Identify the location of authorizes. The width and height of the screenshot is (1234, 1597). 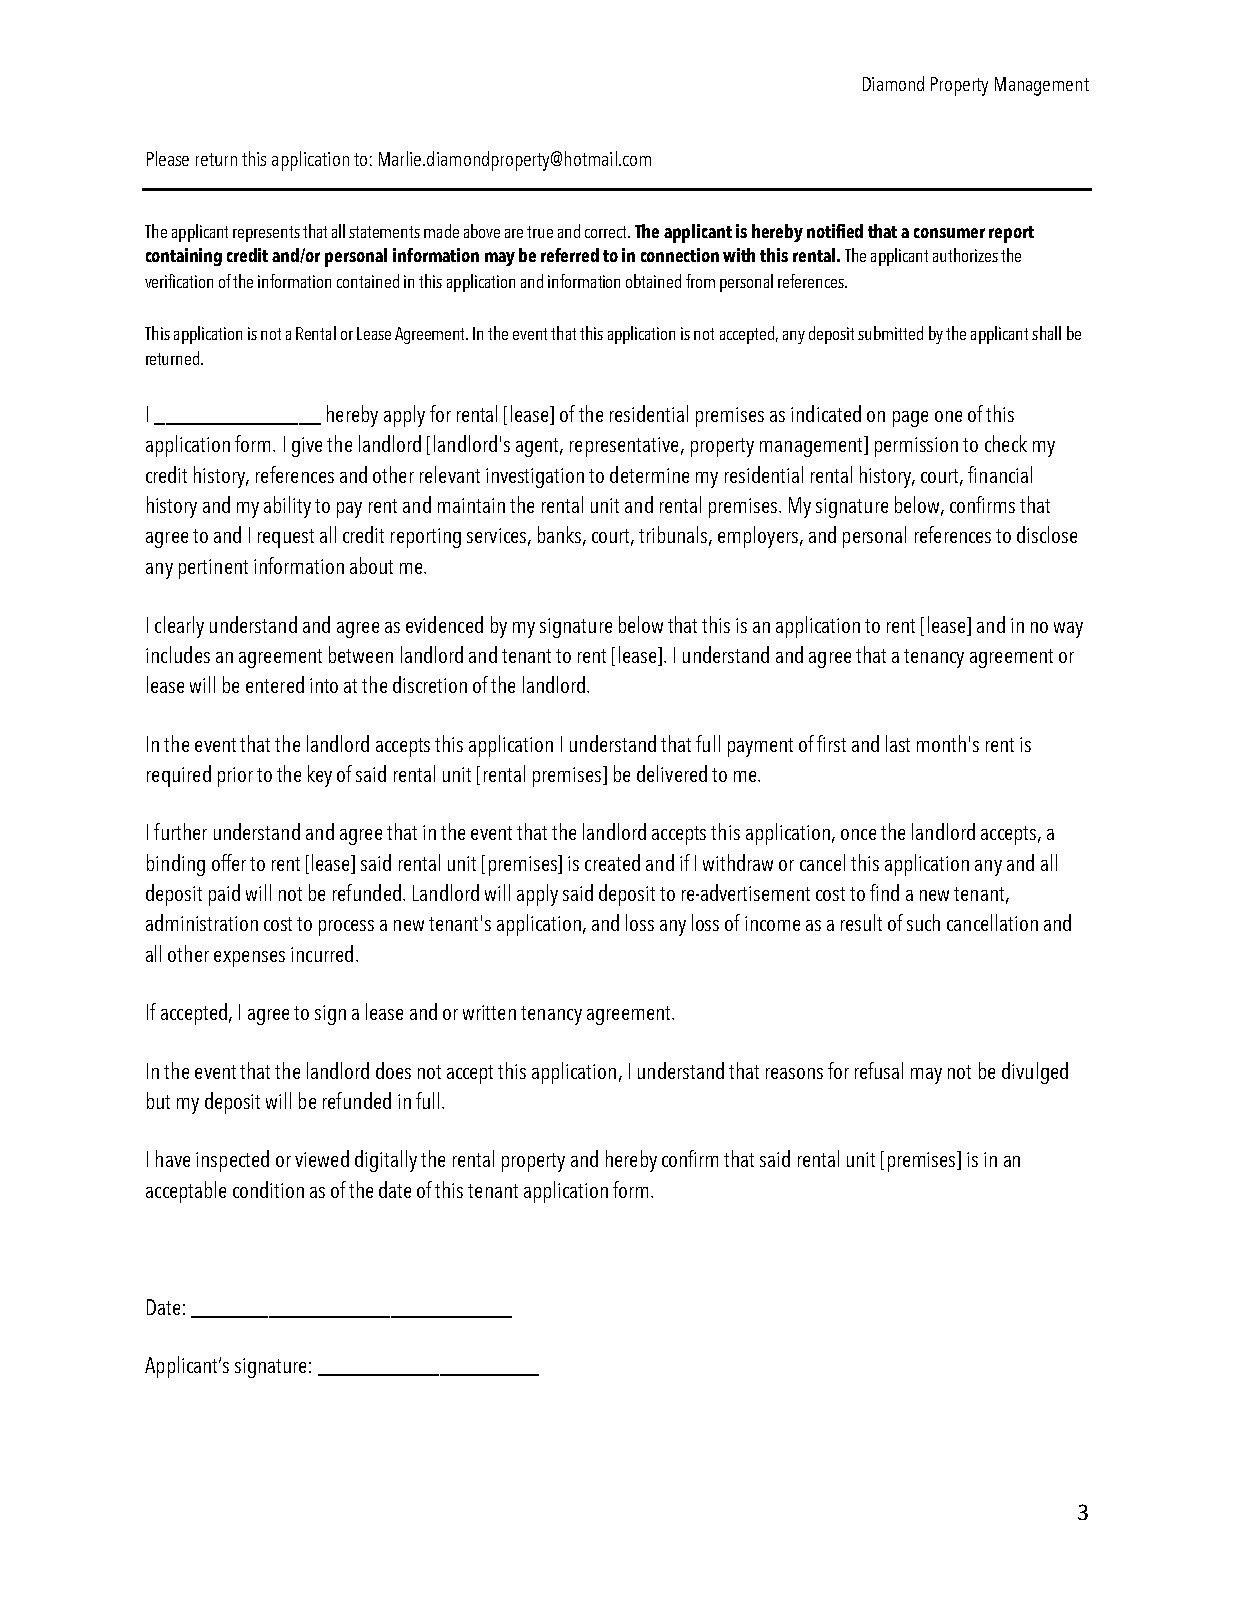
(965, 255).
